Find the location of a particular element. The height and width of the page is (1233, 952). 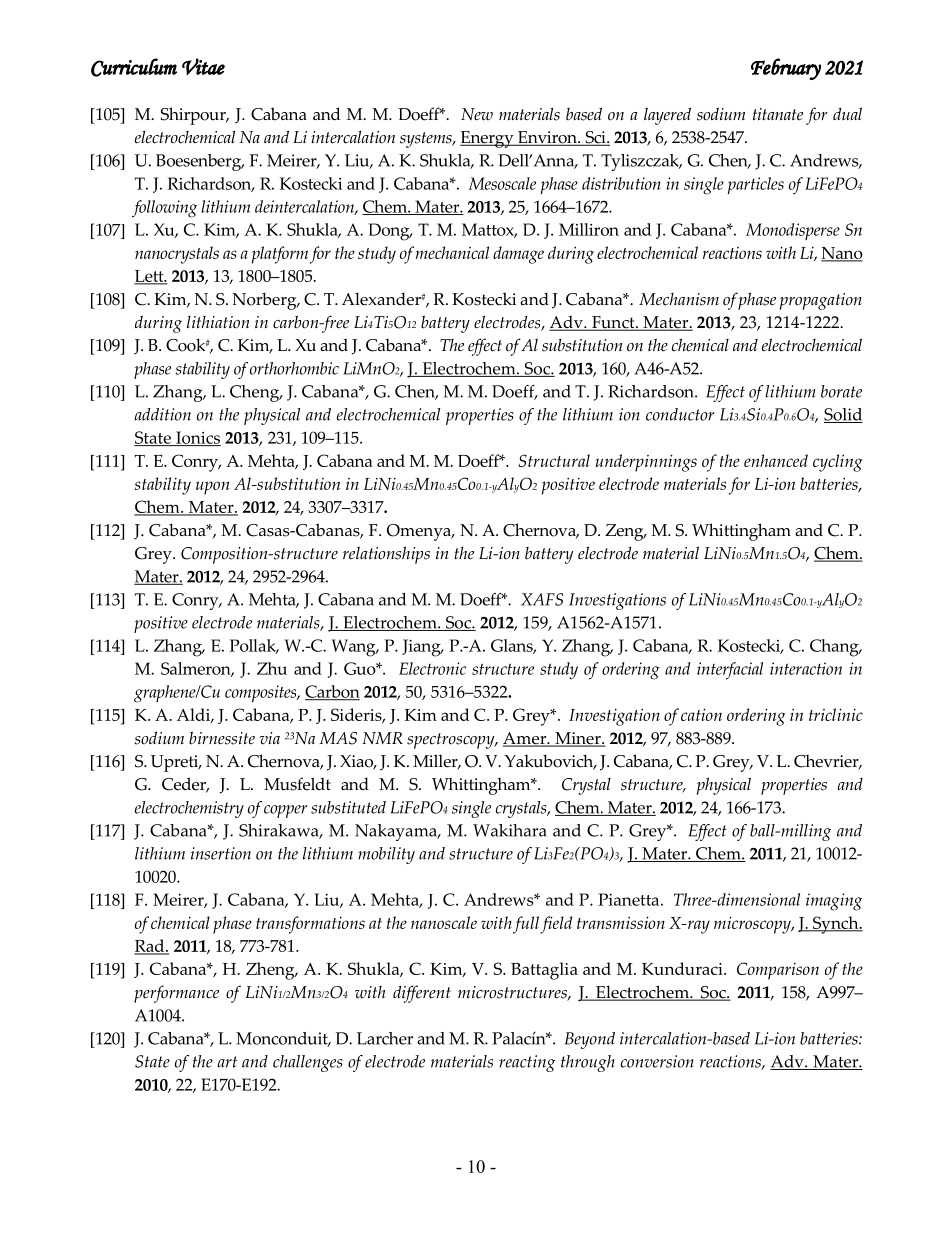

spectroscopy is located at coordinates (452, 741).
